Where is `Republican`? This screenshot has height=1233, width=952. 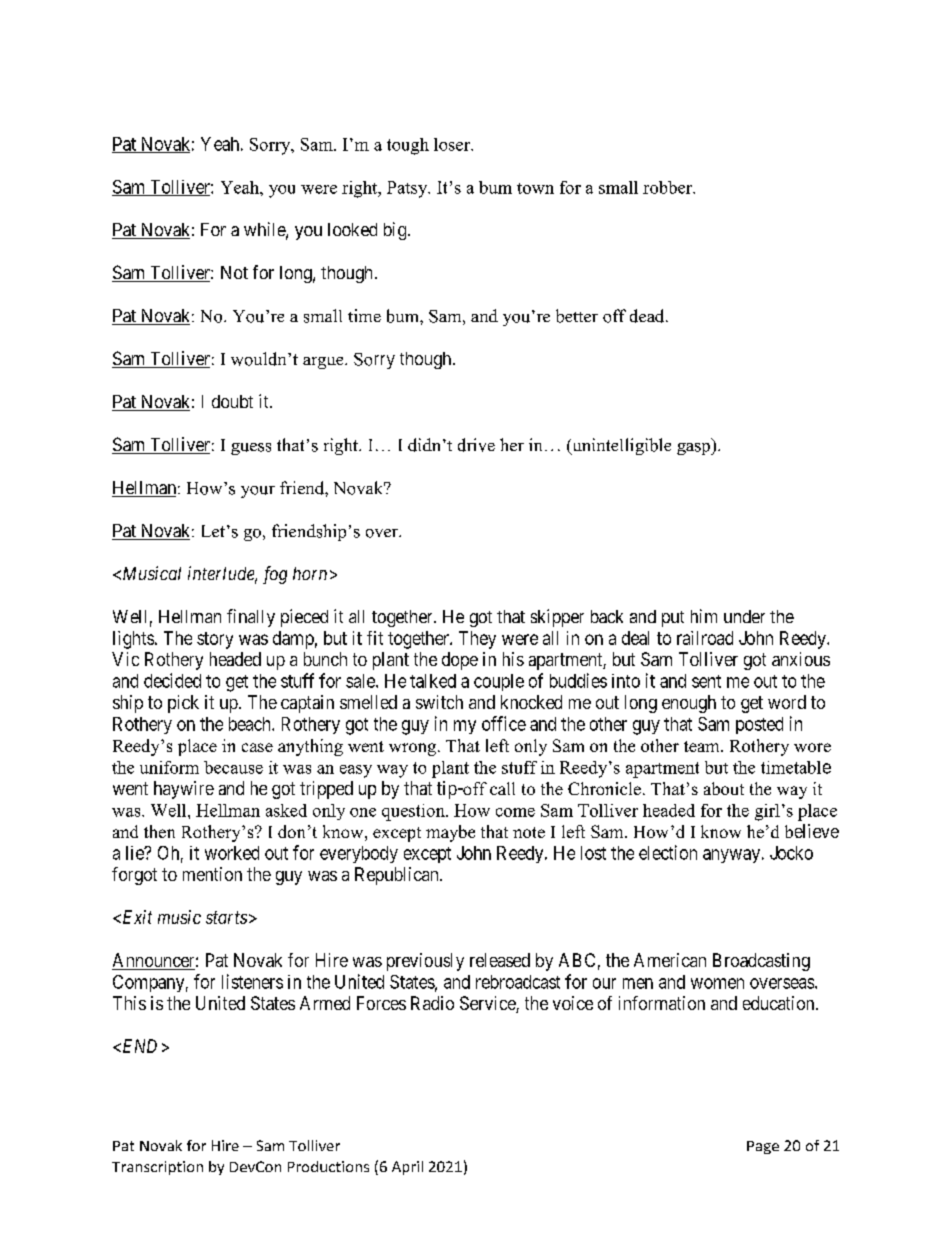 Republican is located at coordinates (398, 876).
